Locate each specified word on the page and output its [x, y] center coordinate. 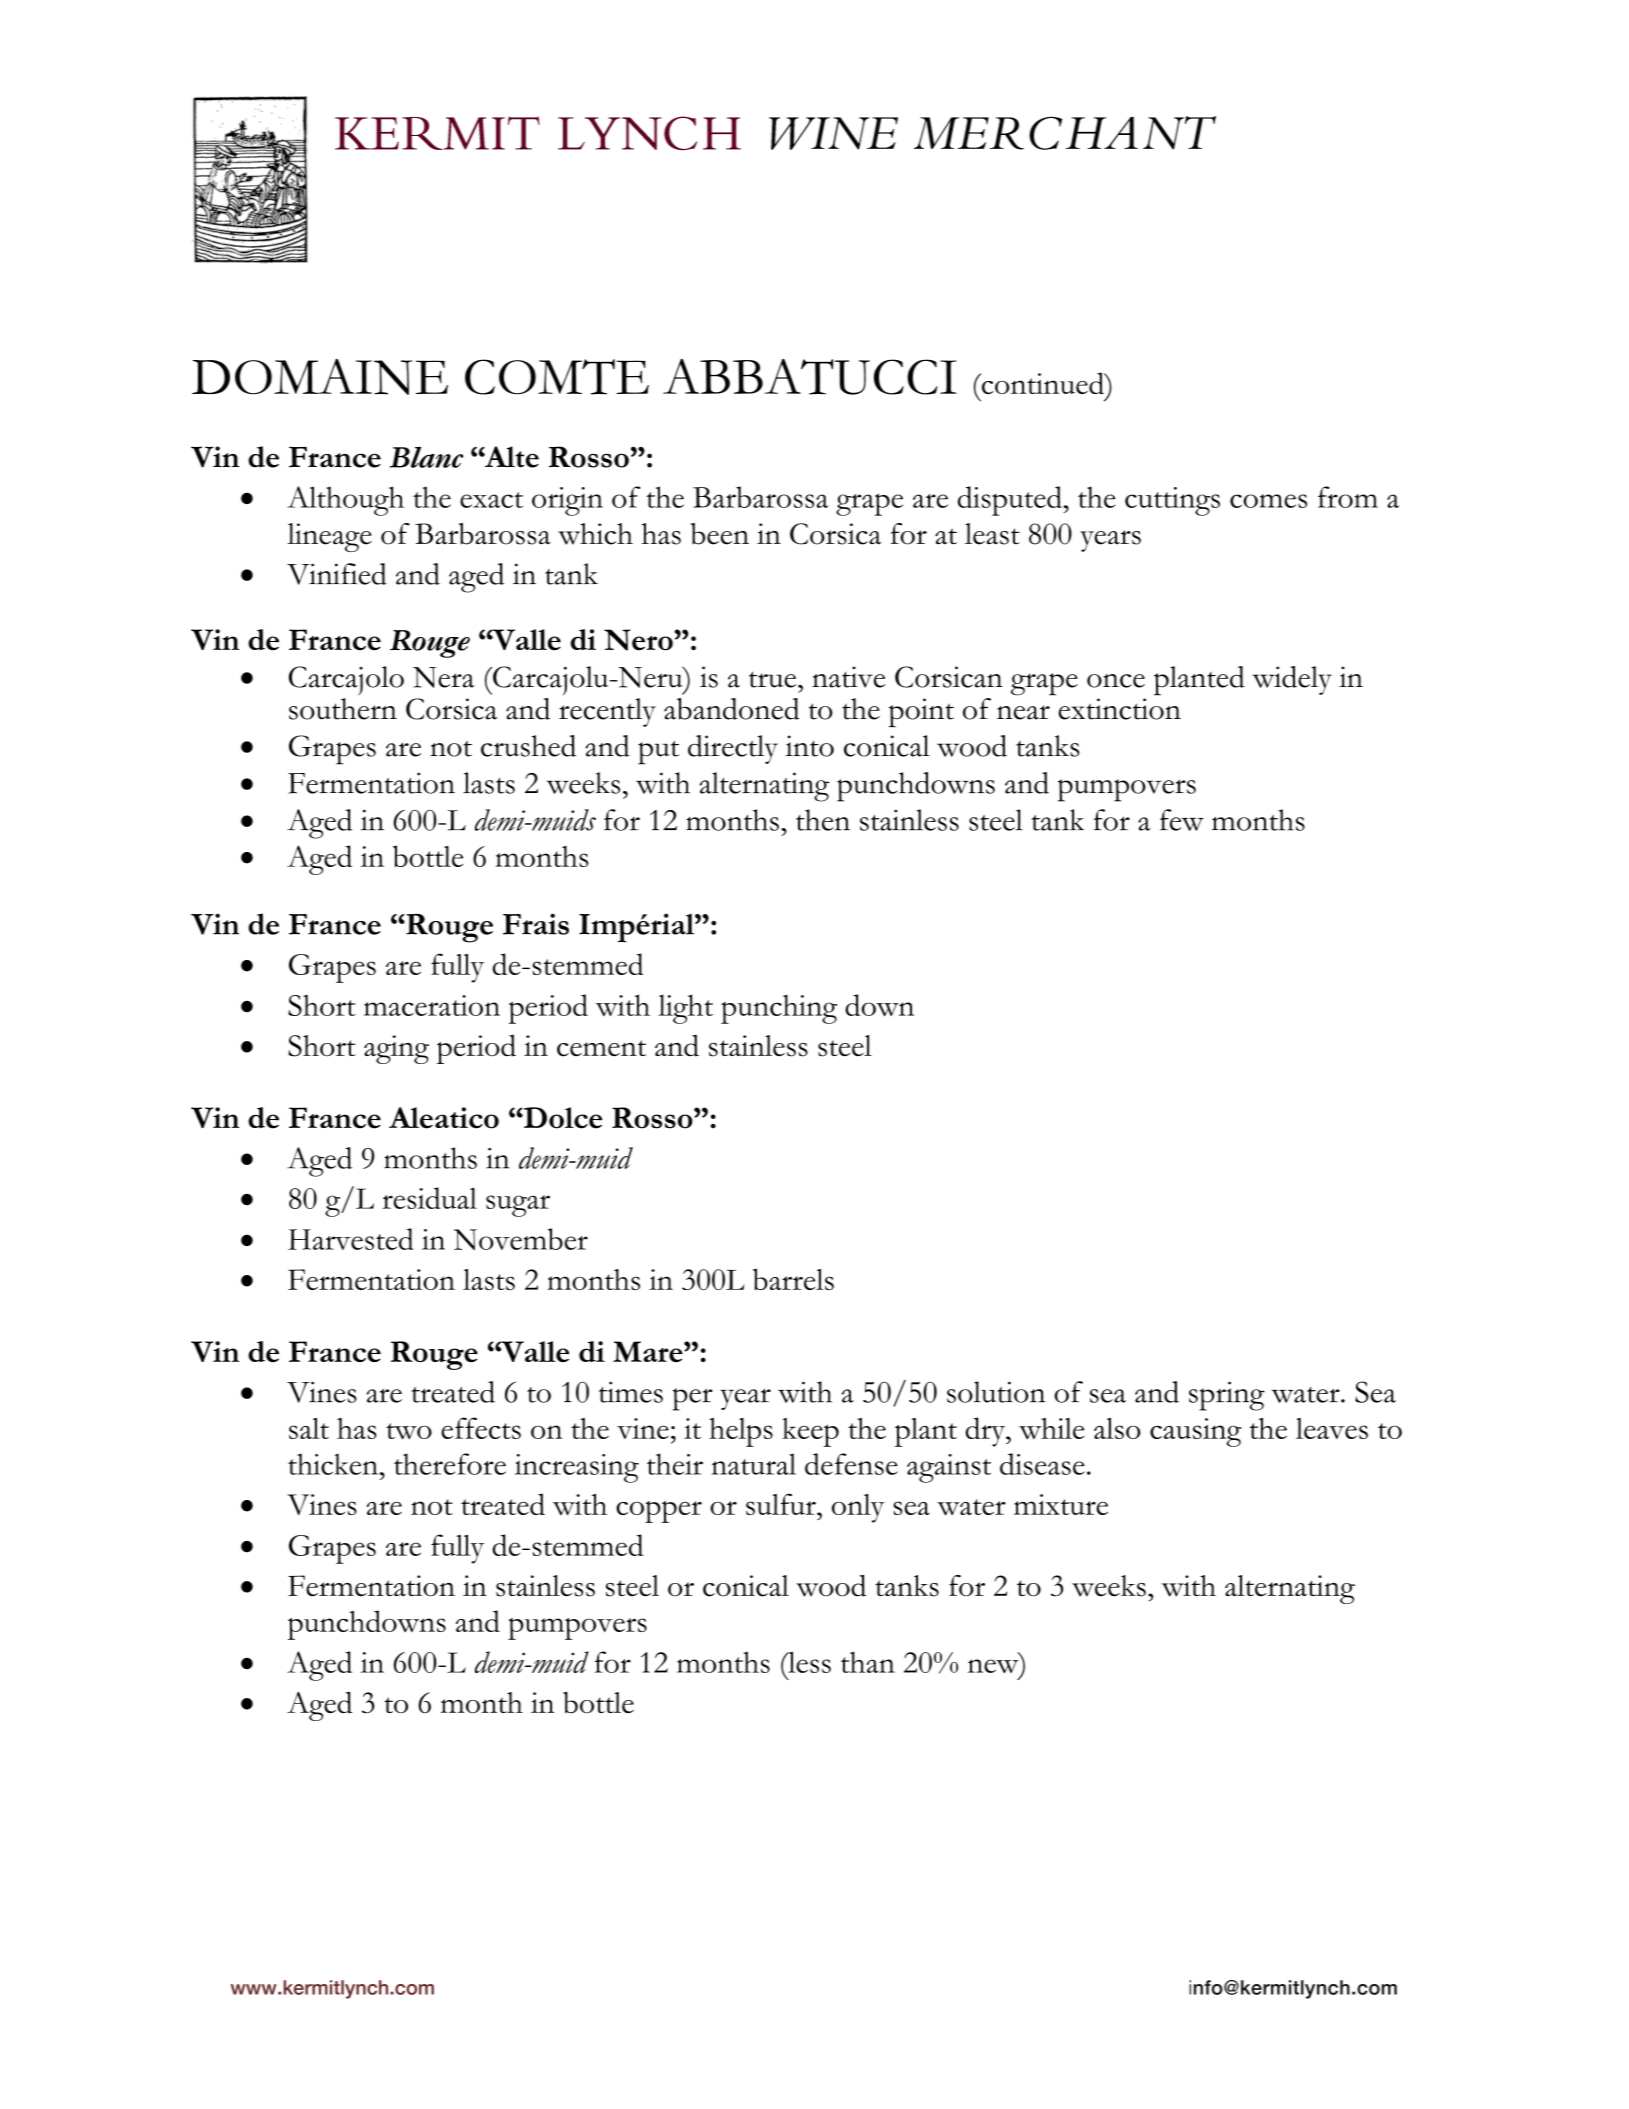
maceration [432, 1005]
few [1182, 820]
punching [779, 1009]
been [720, 534]
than [868, 1662]
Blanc [427, 457]
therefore [450, 1464]
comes [1268, 501]
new [994, 1667]
